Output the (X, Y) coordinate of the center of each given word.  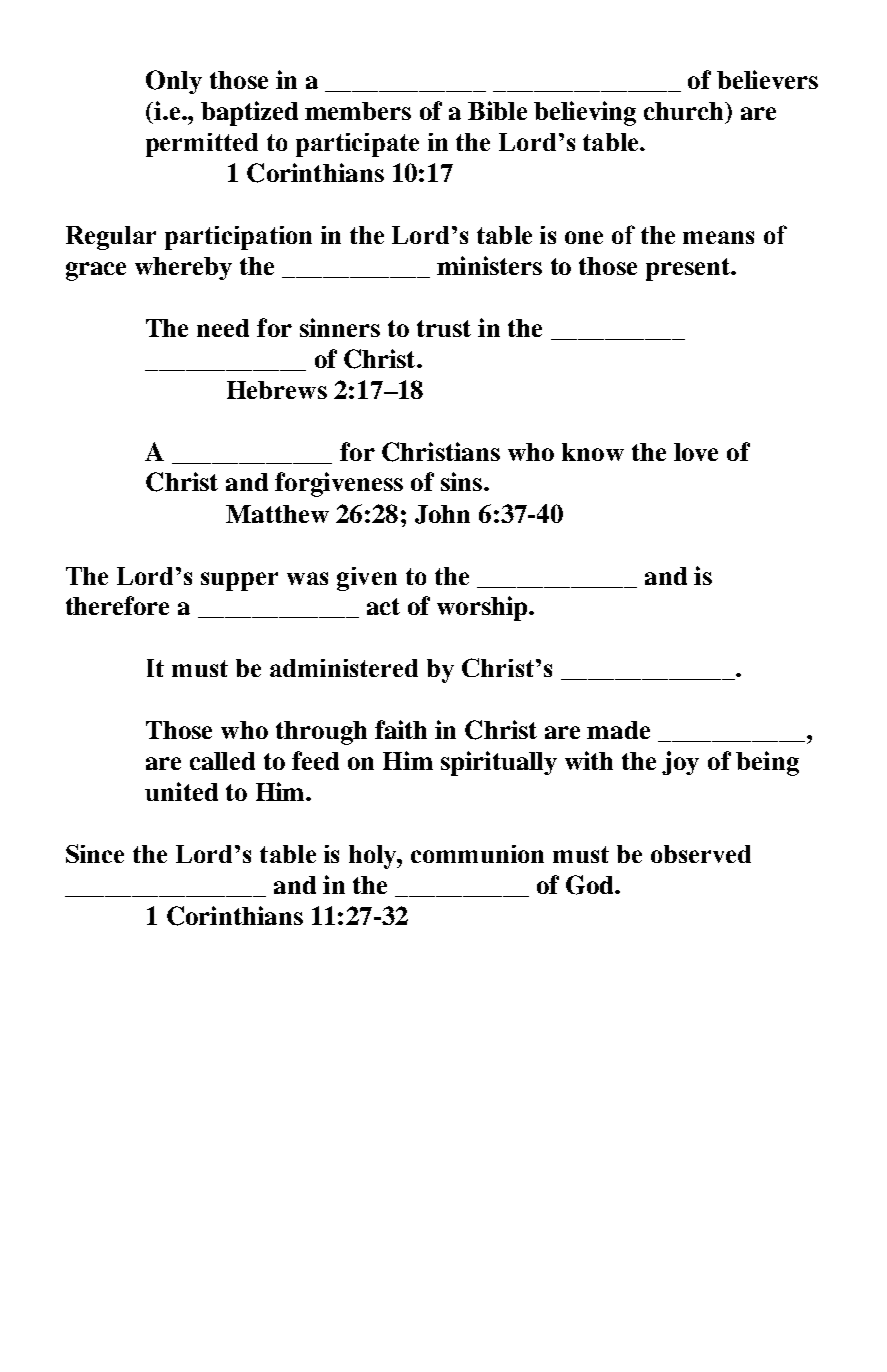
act (383, 606)
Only (174, 82)
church (683, 111)
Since (95, 853)
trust (444, 328)
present (689, 269)
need (223, 328)
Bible (497, 110)
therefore (117, 605)
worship (483, 608)
